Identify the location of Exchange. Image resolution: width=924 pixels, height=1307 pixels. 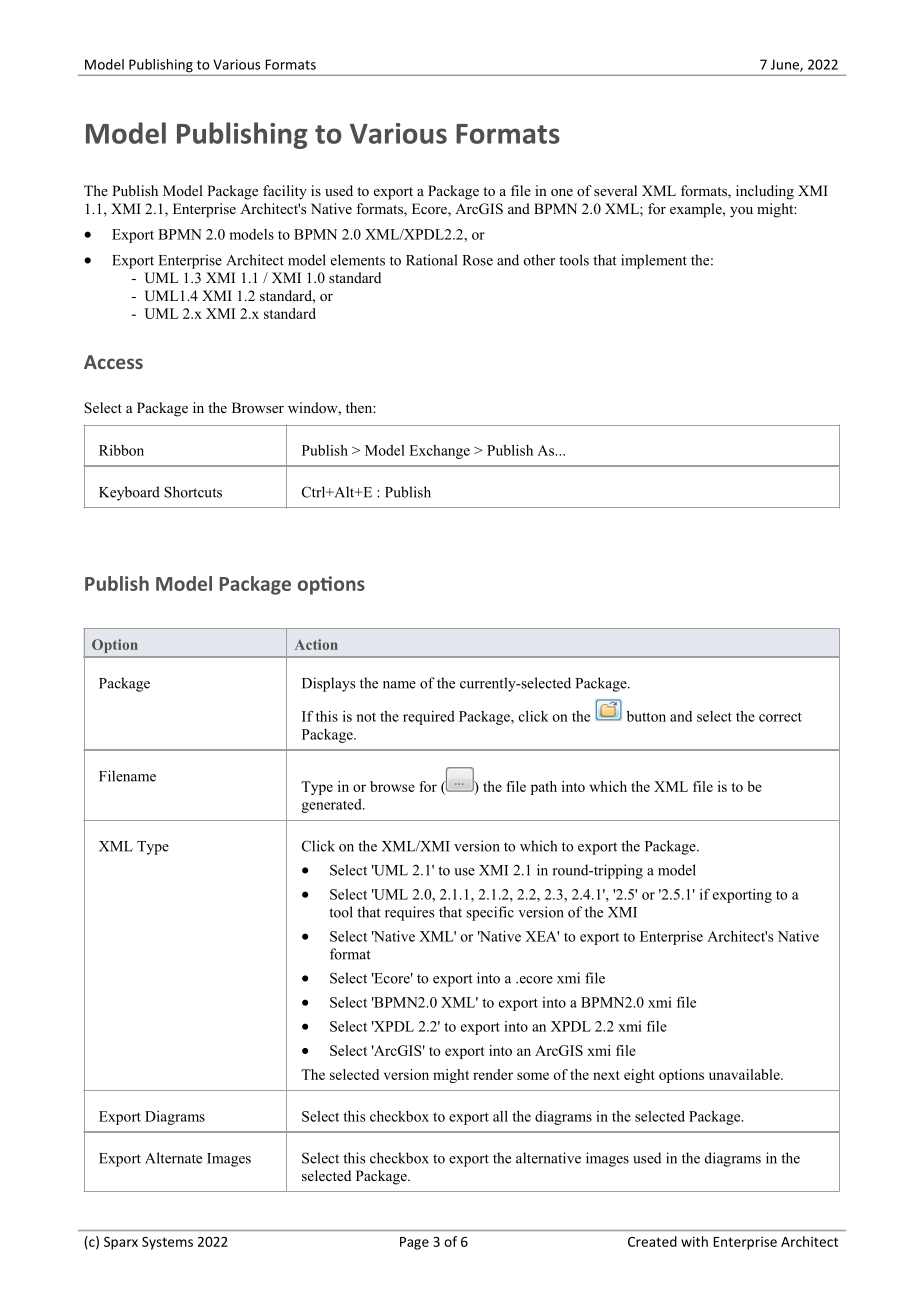
(439, 452).
